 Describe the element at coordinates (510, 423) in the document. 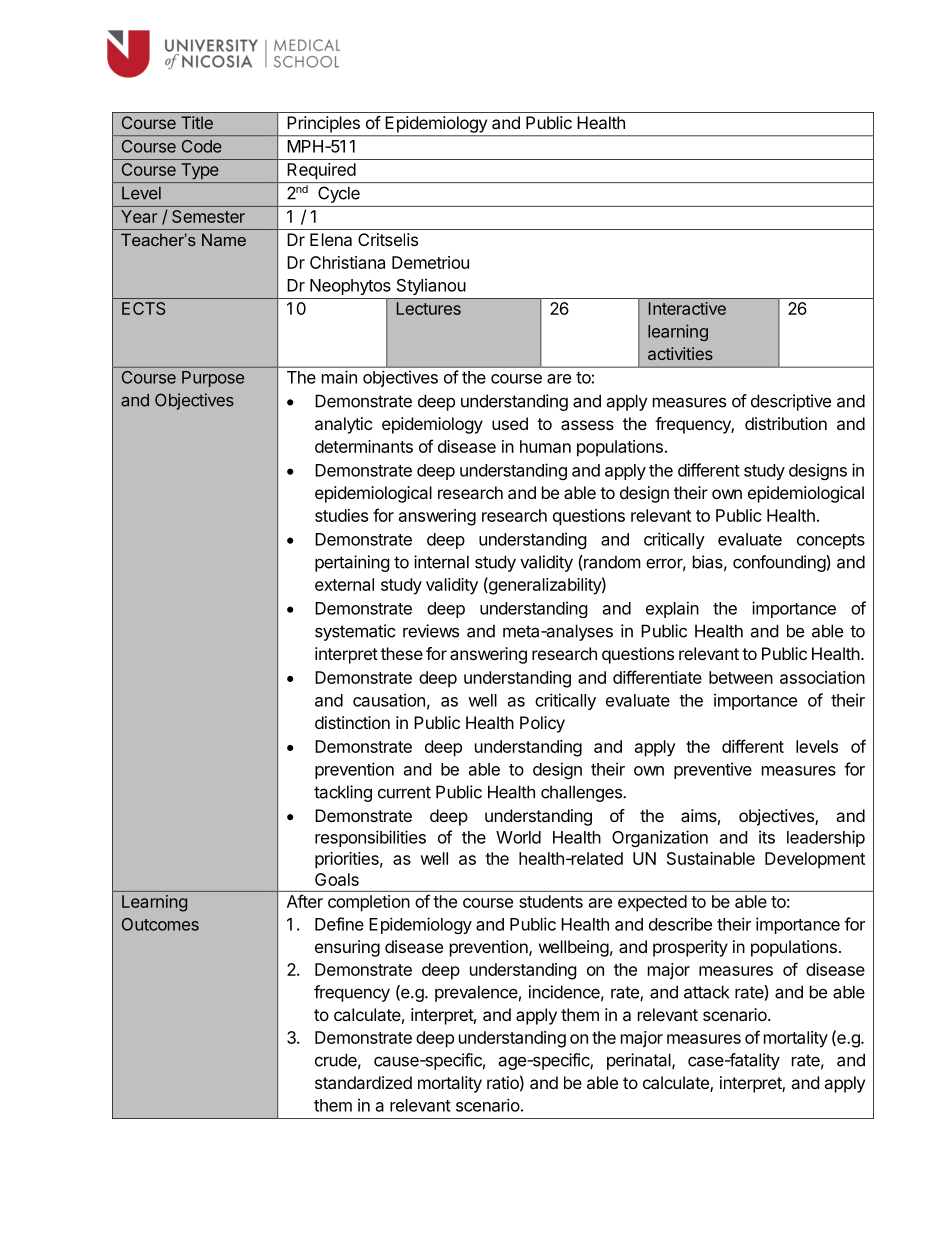

I see `used` at that location.
